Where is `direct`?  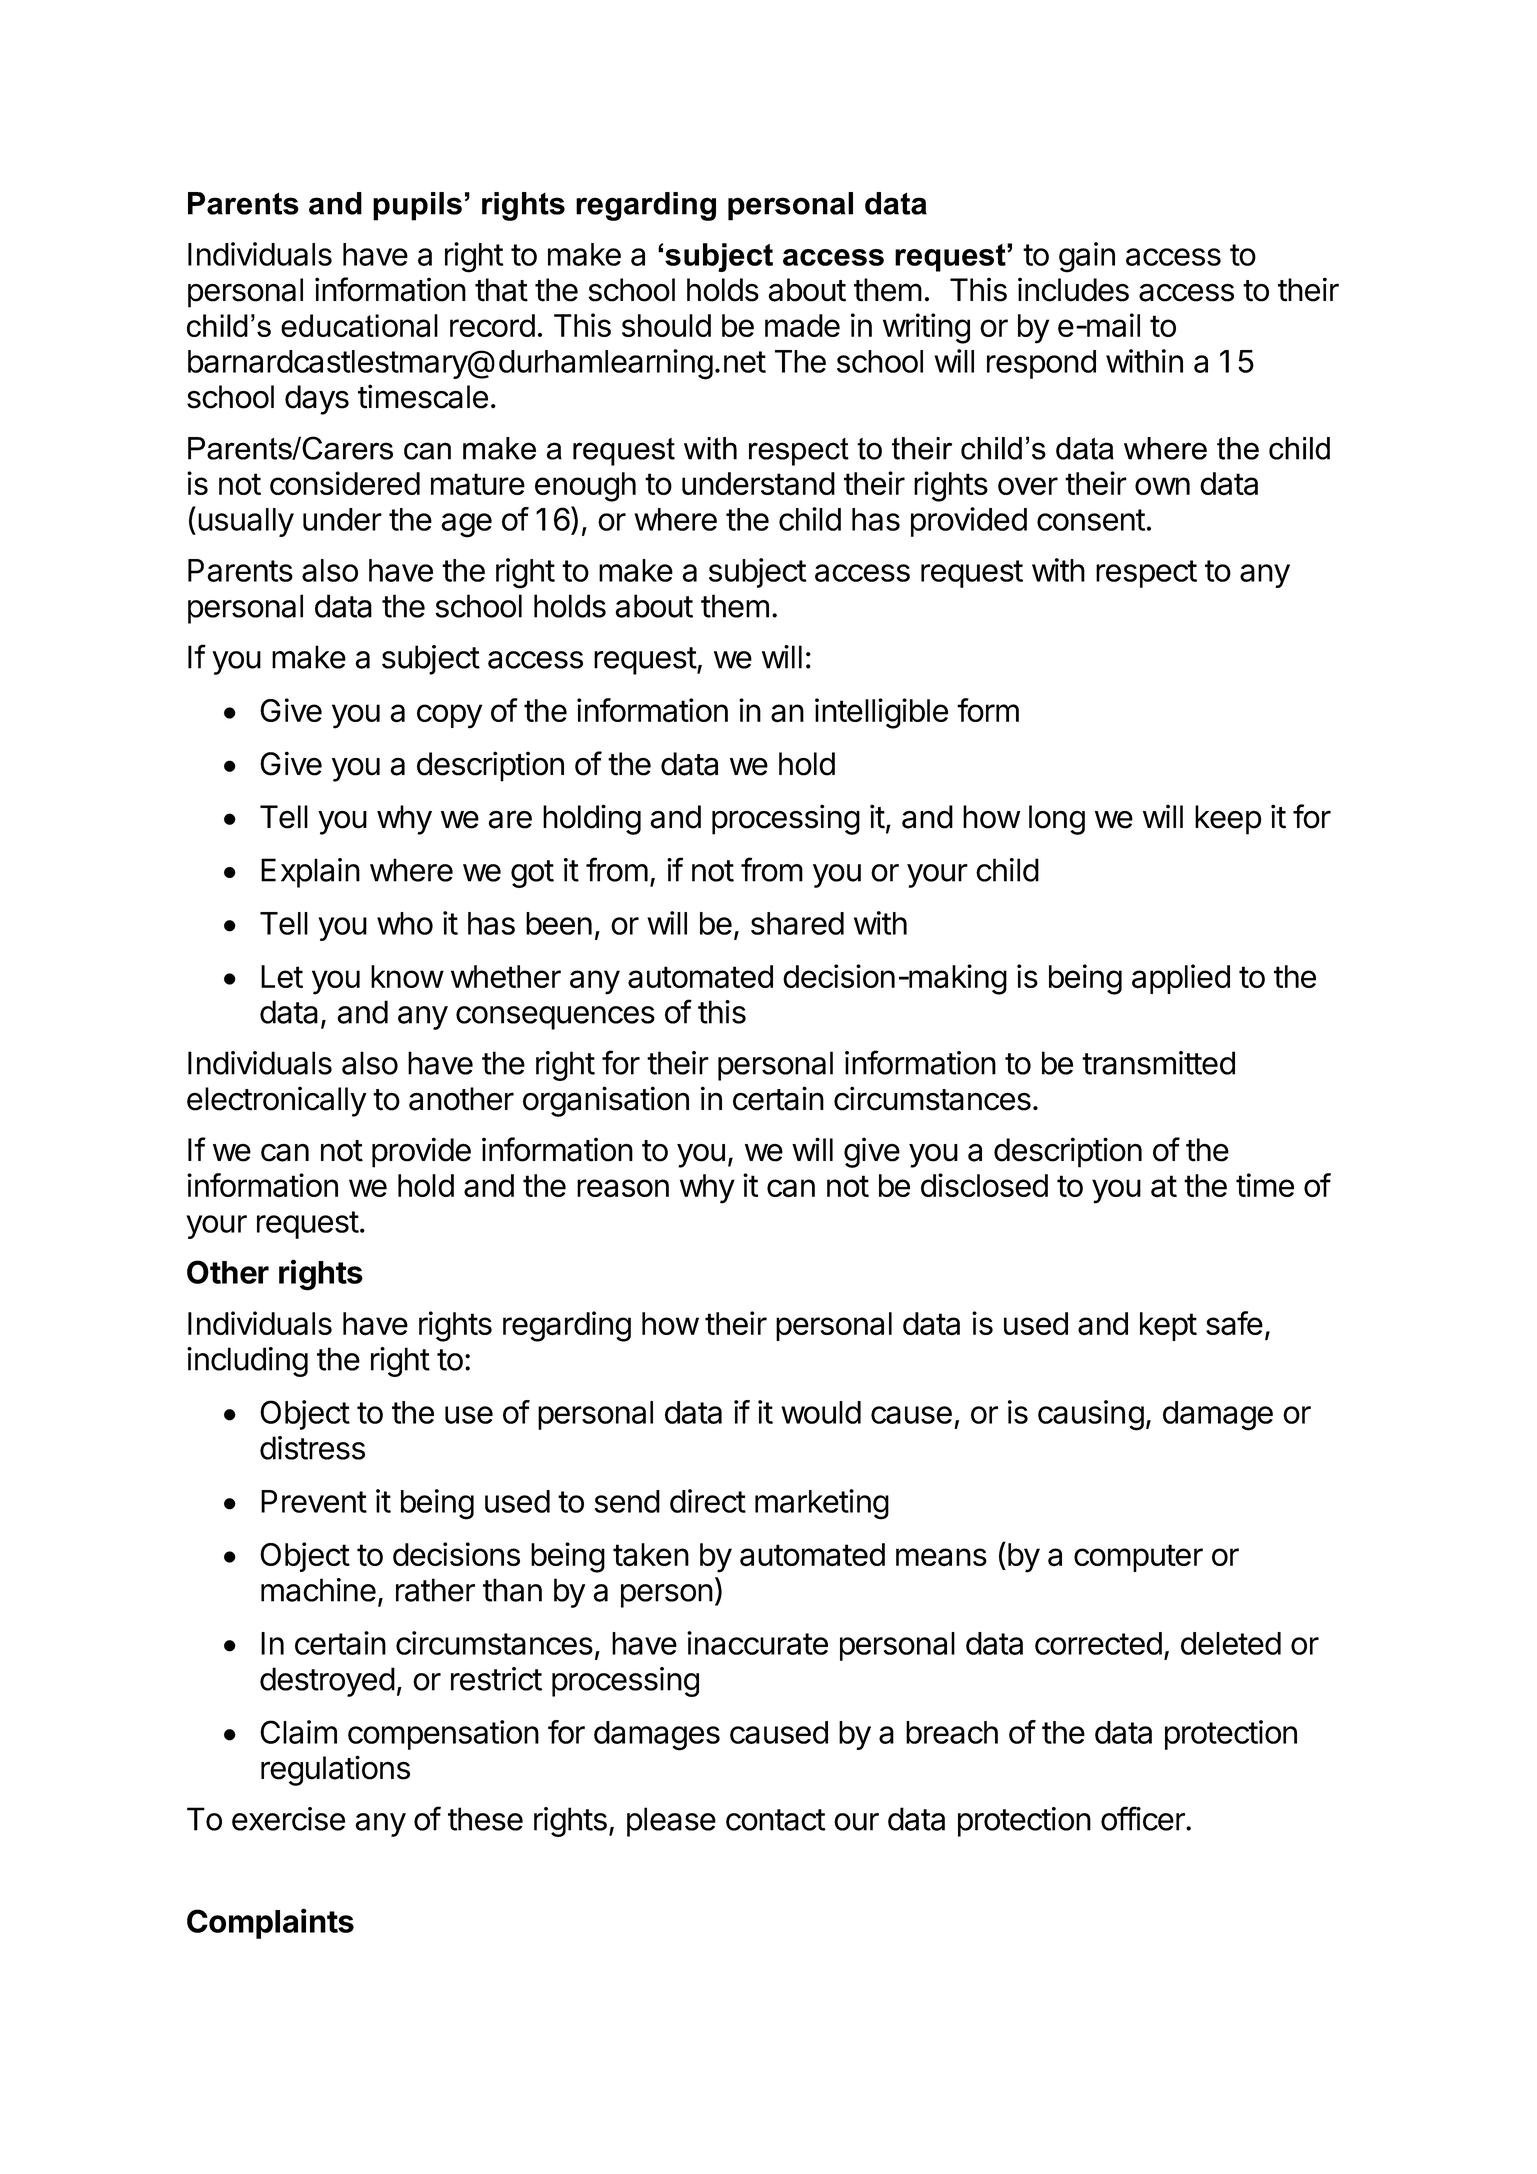 direct is located at coordinates (708, 1501).
